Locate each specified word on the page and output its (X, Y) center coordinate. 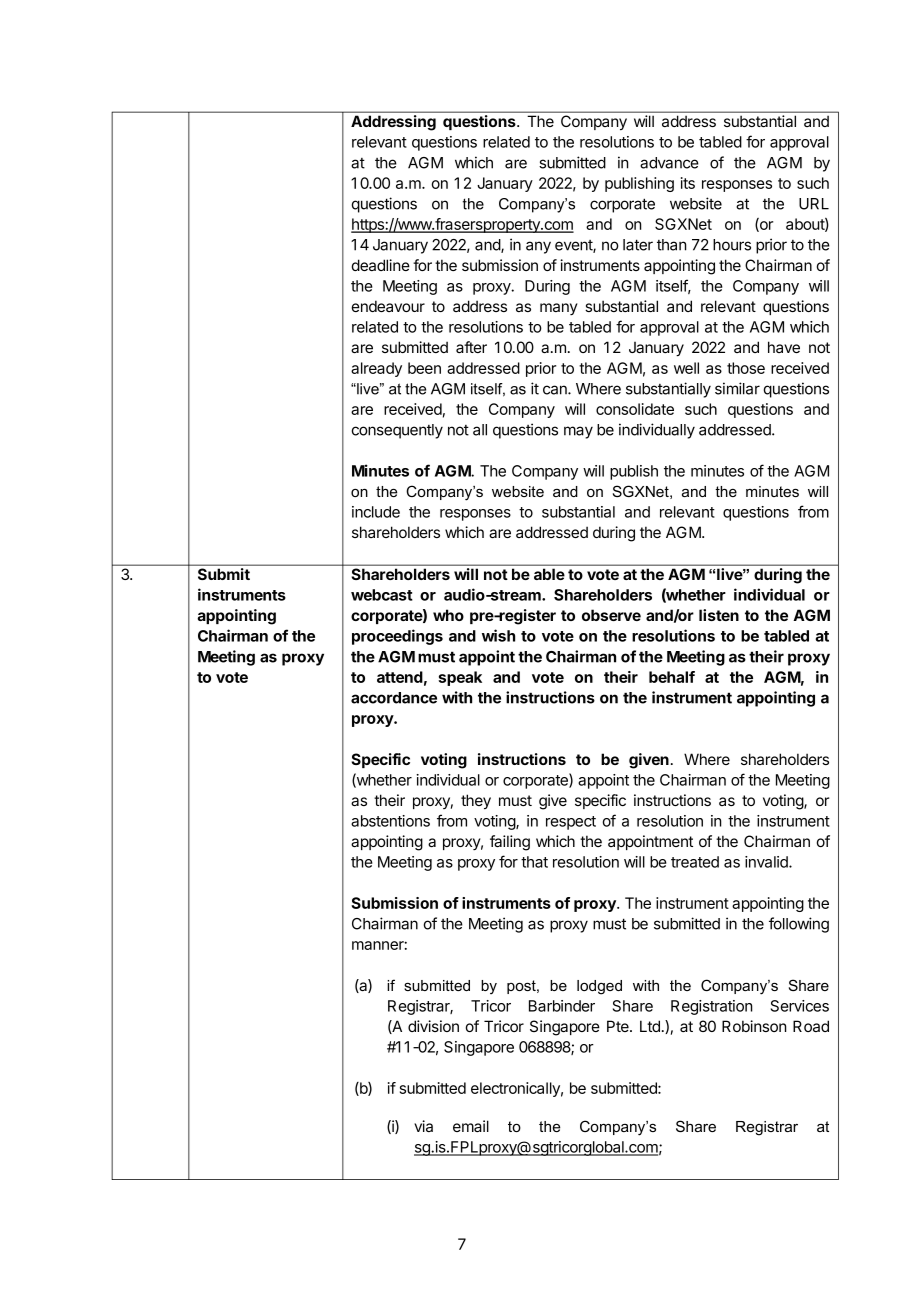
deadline (380, 265)
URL (814, 204)
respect (571, 823)
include (376, 512)
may (578, 432)
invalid (767, 862)
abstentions (390, 821)
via (423, 1126)
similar (737, 388)
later (638, 245)
